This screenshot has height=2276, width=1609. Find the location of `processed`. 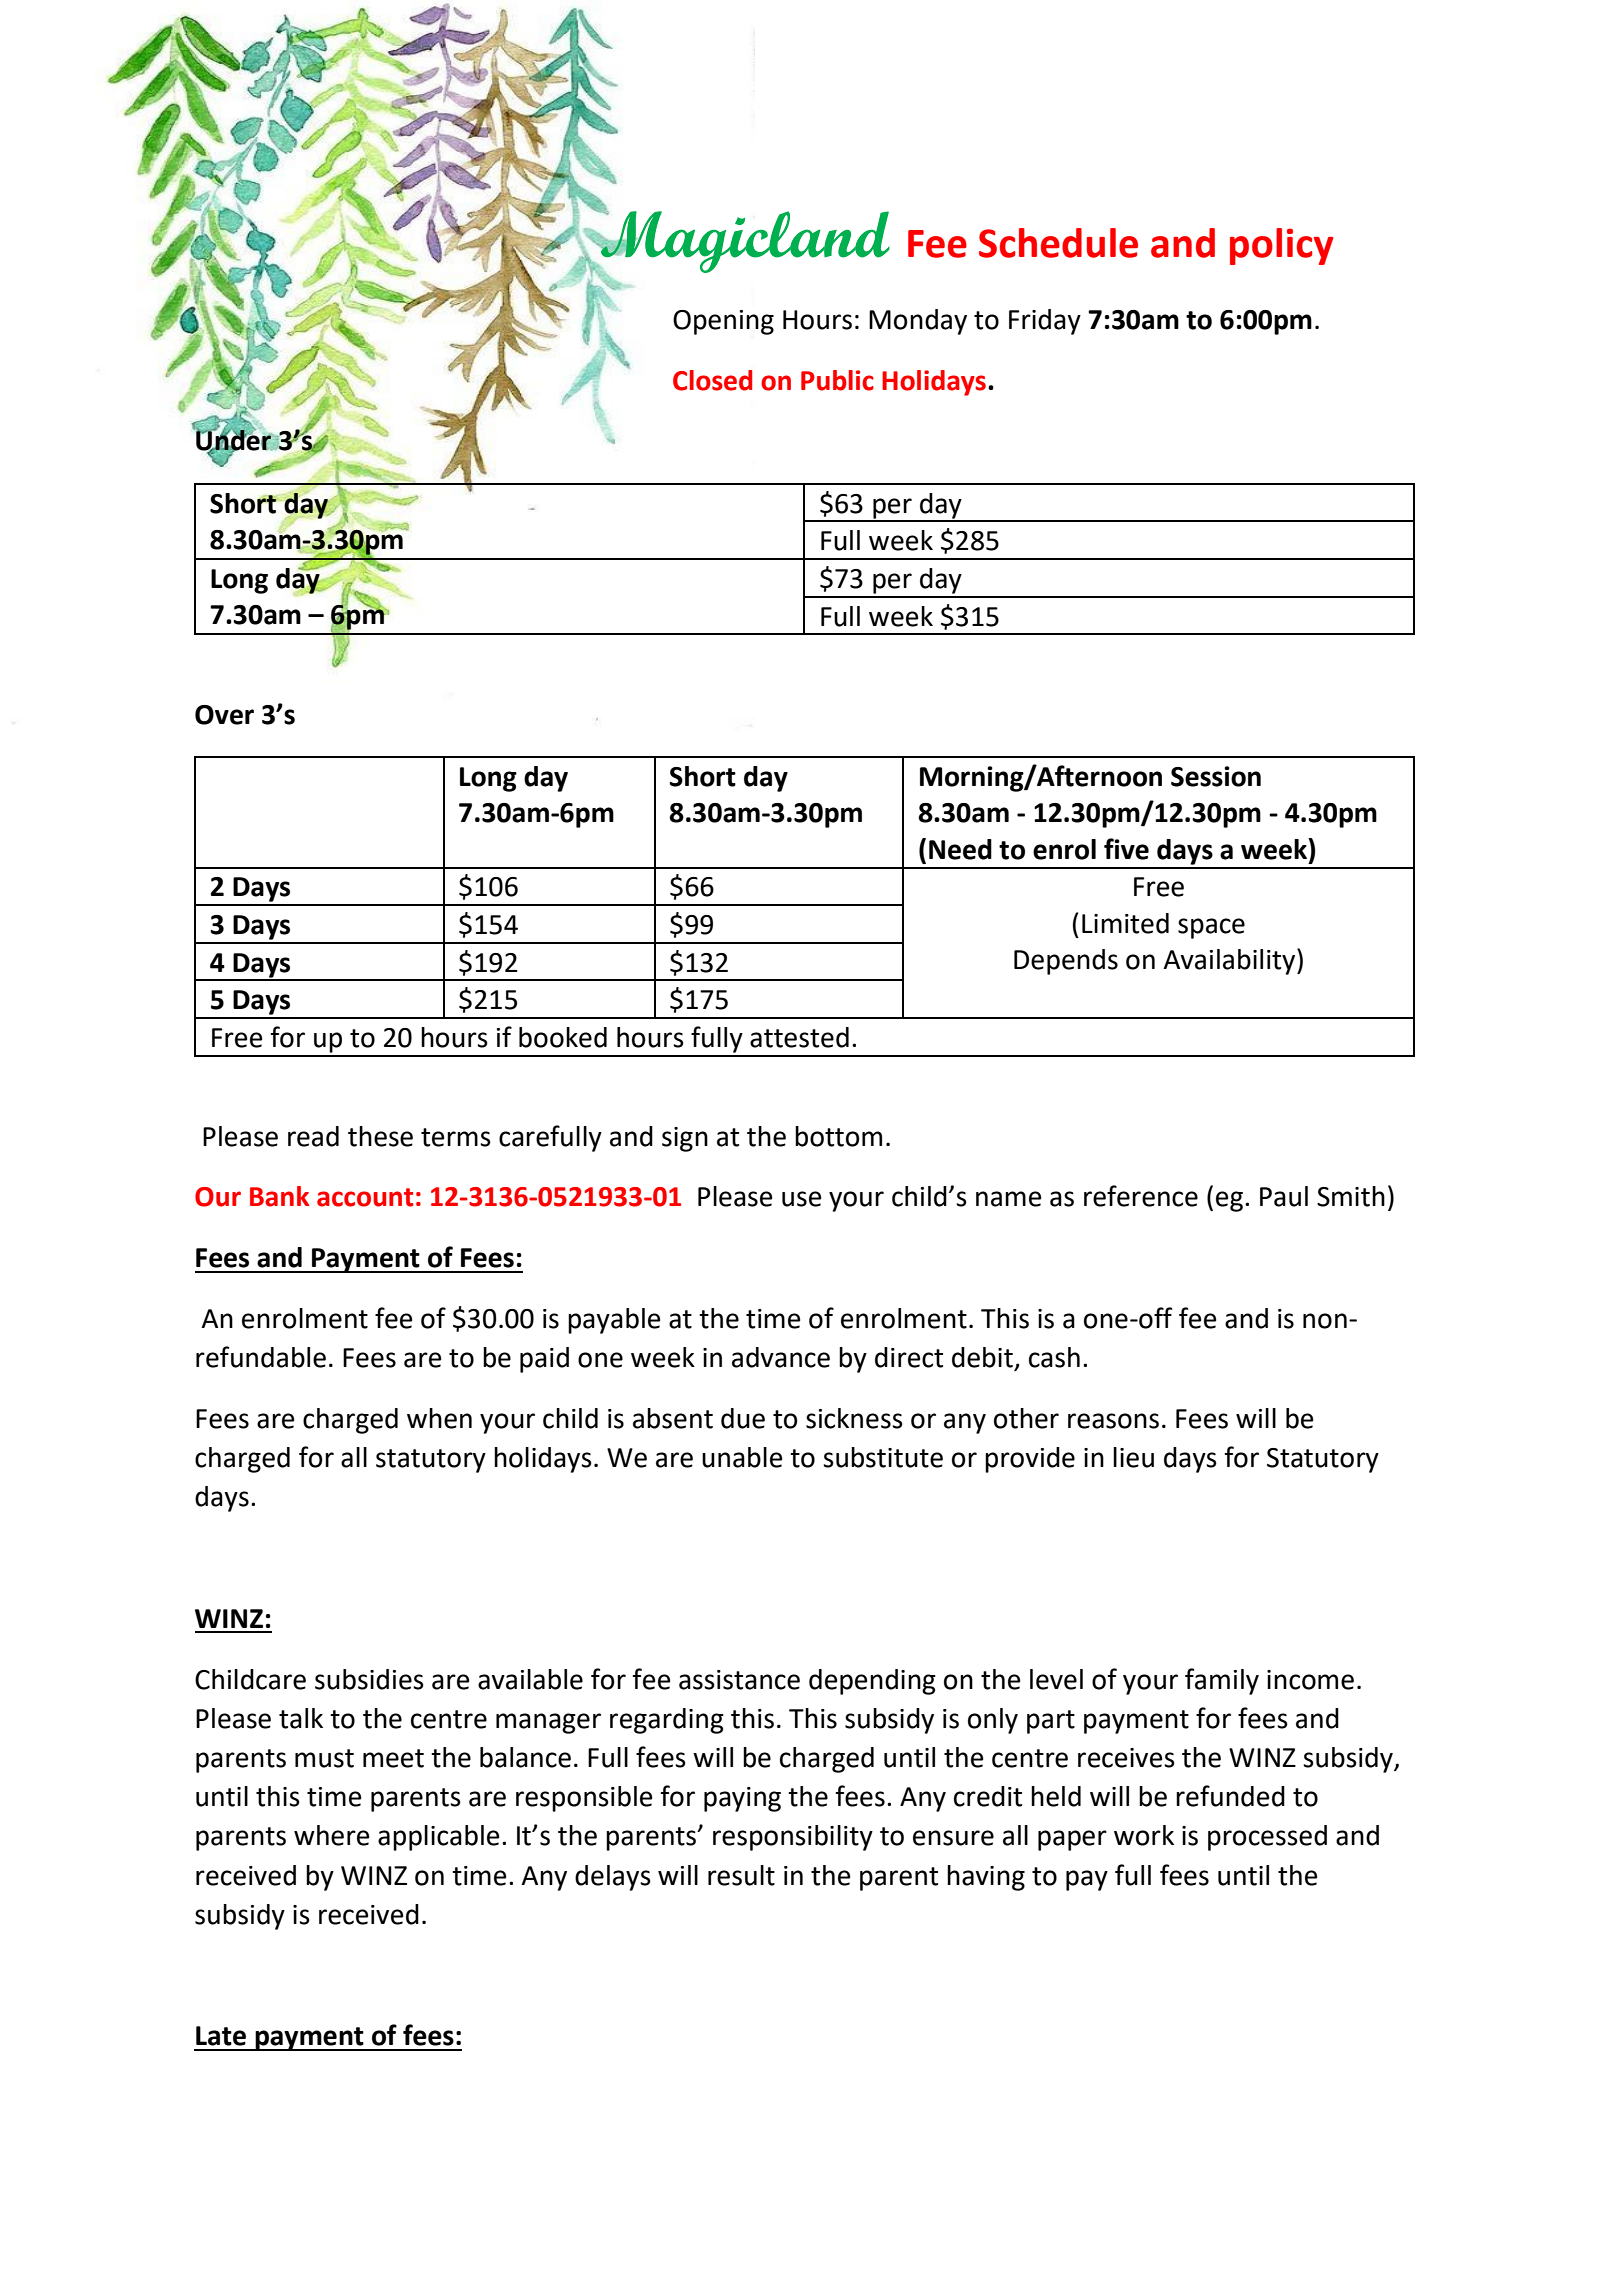

processed is located at coordinates (1267, 1838).
